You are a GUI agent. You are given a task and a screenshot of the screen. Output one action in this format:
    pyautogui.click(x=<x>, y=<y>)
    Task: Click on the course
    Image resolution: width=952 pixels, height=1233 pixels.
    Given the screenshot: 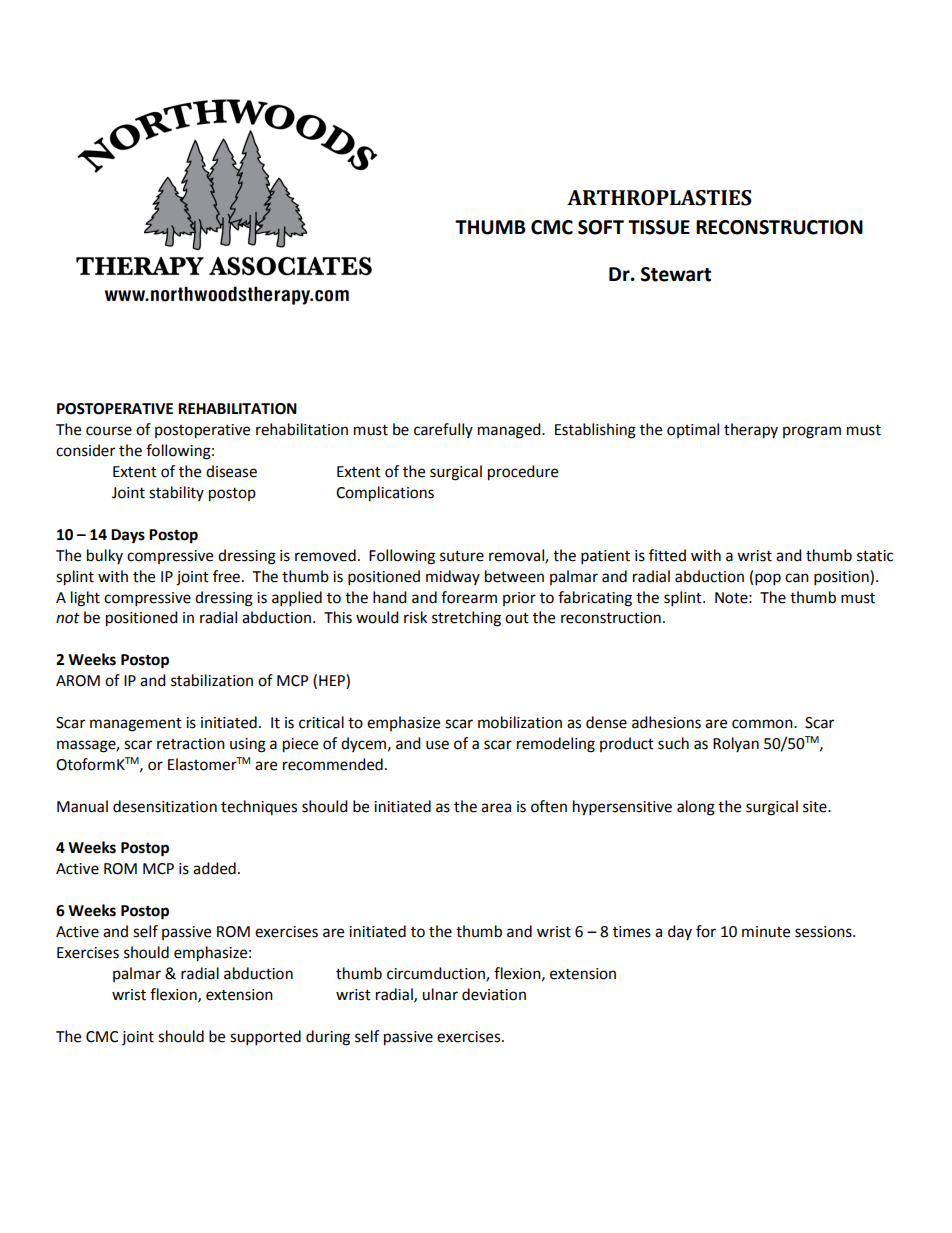 What is the action you would take?
    pyautogui.click(x=109, y=431)
